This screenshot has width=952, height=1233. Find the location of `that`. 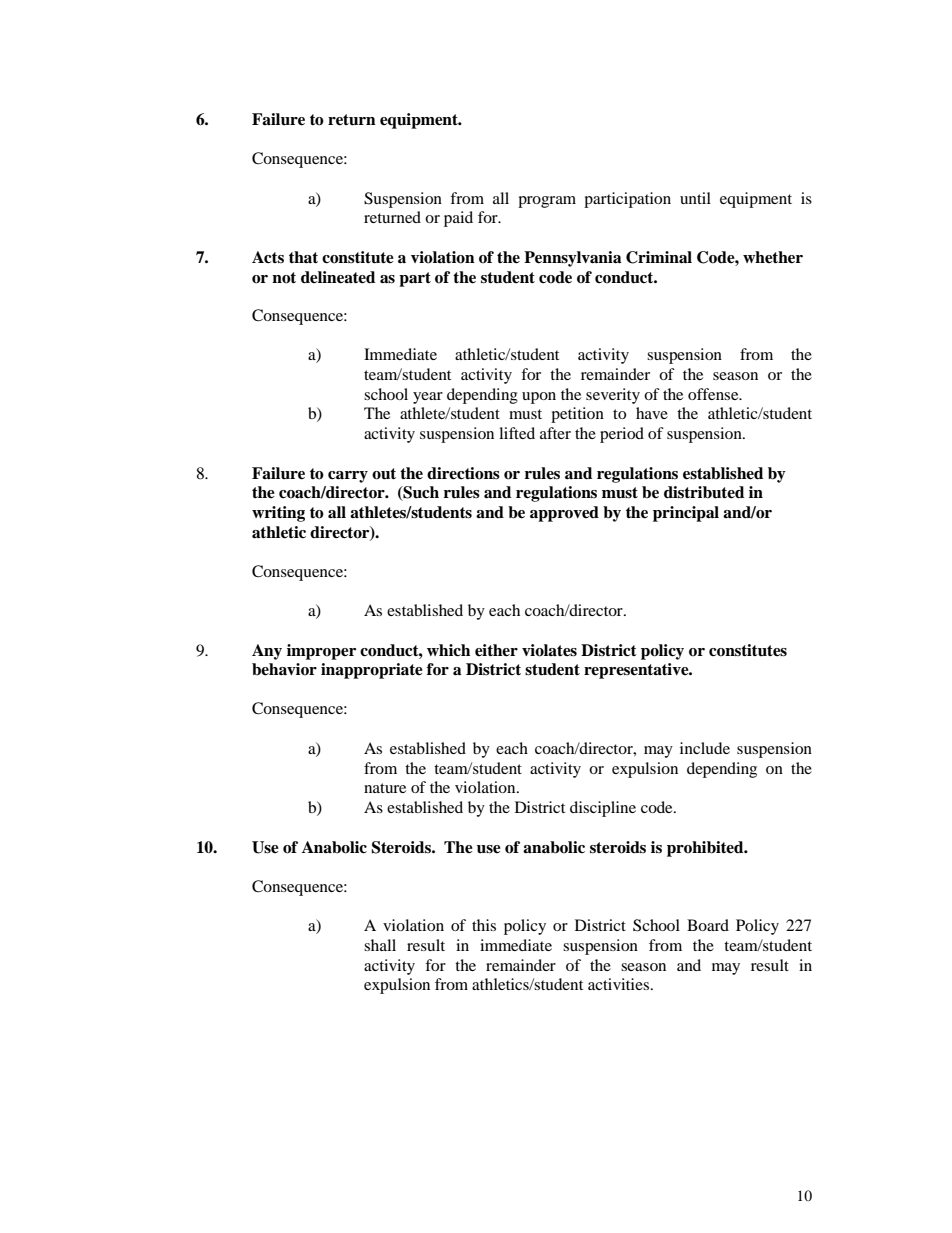

that is located at coordinates (303, 257).
